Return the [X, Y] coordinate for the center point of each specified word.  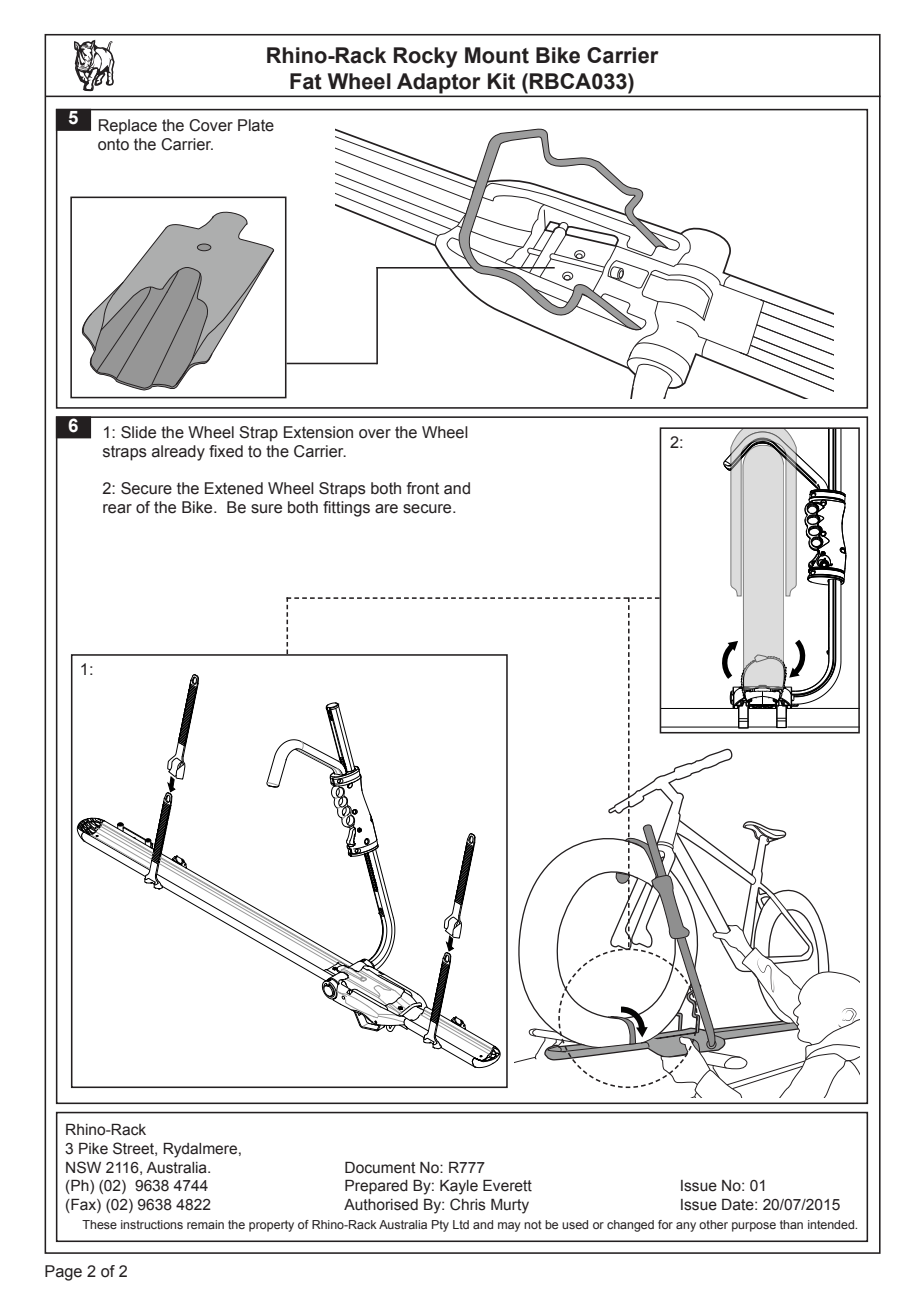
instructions [152, 1224]
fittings [346, 509]
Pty [440, 1226]
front [423, 488]
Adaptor [438, 83]
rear [117, 509]
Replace [128, 127]
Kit [501, 81]
